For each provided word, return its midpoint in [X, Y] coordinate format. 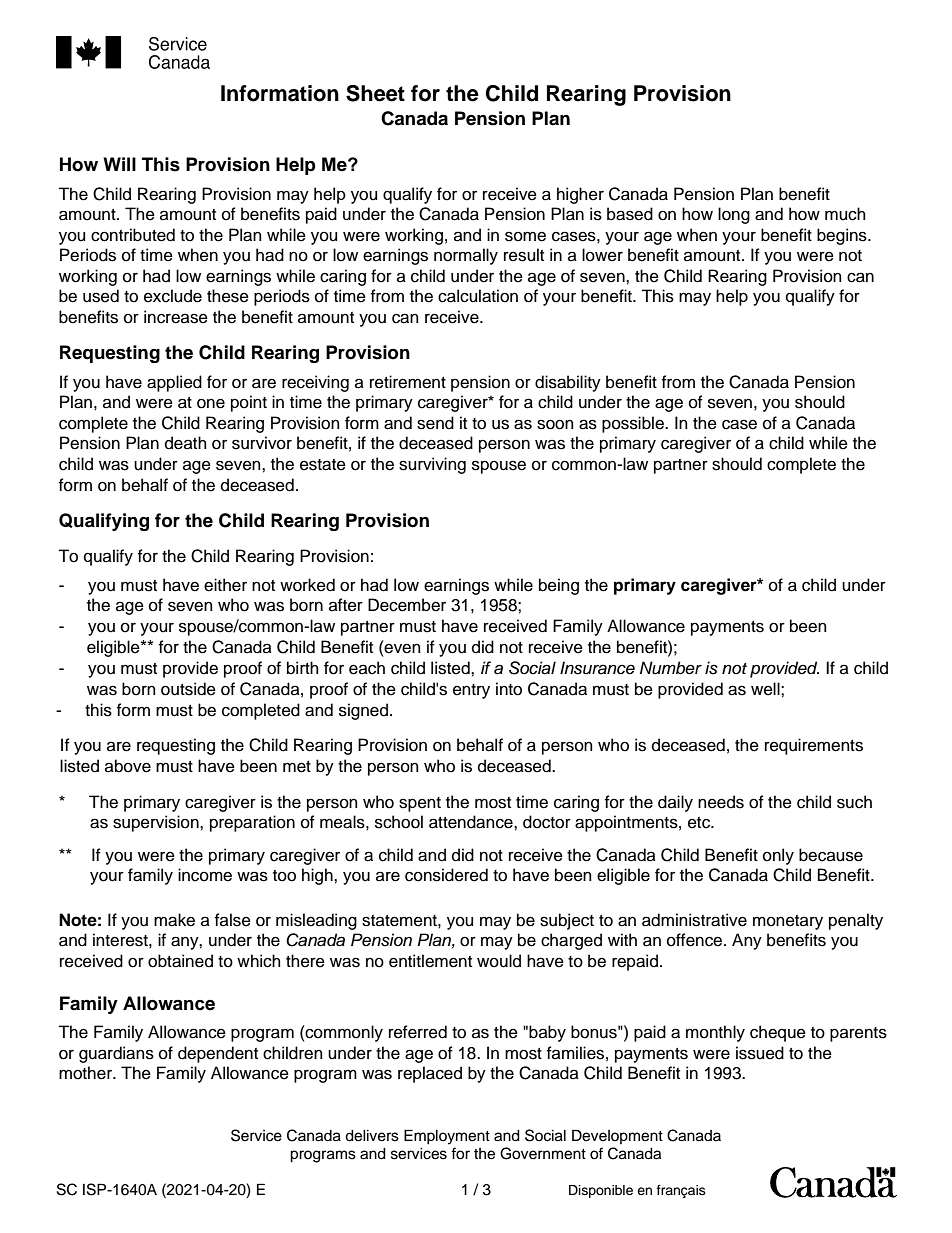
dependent [218, 1054]
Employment [447, 1137]
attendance [472, 822]
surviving [432, 465]
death [186, 443]
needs [721, 802]
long [734, 215]
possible [634, 424]
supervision [157, 823]
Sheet [375, 93]
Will [119, 164]
